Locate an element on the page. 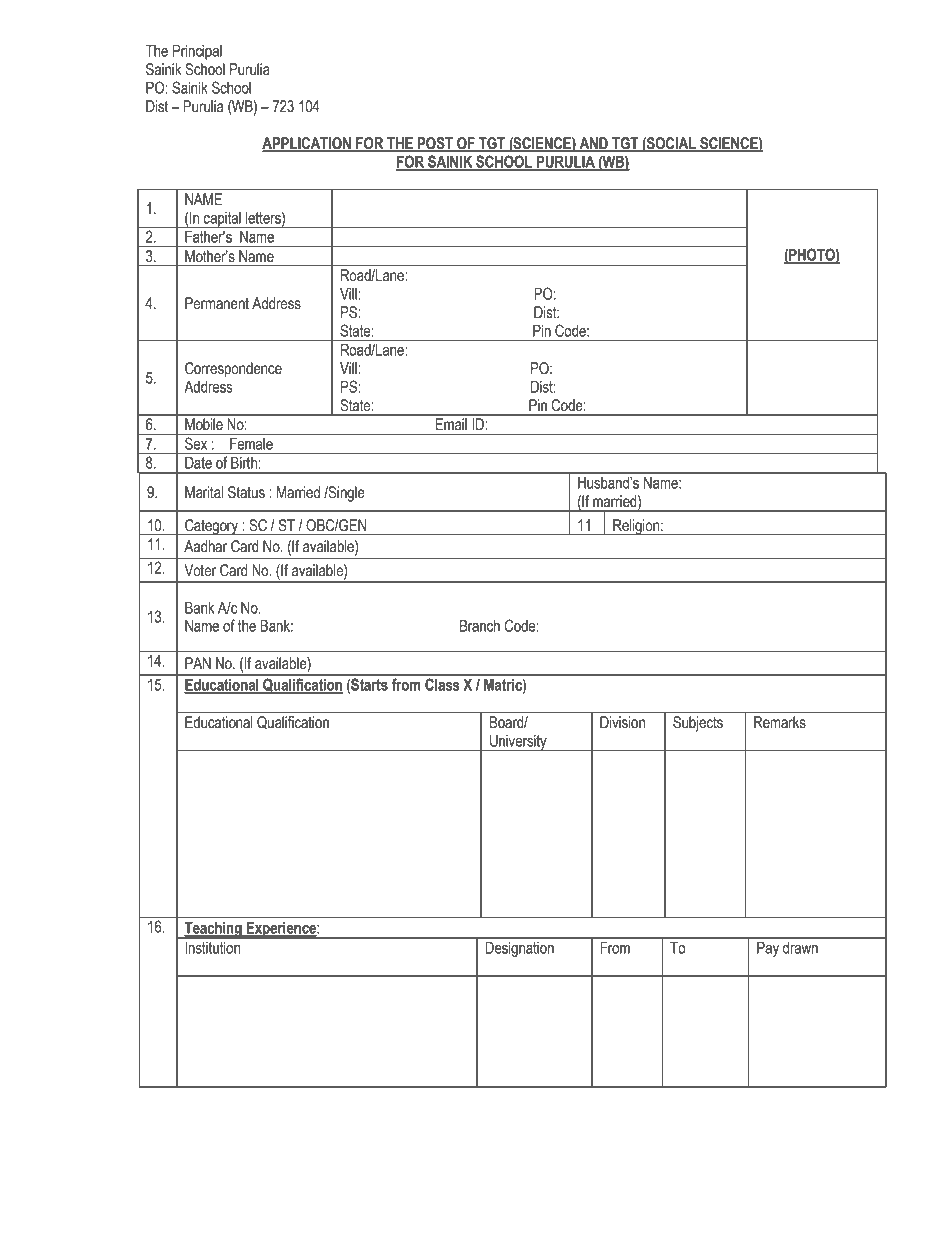  Remarks is located at coordinates (780, 722).
